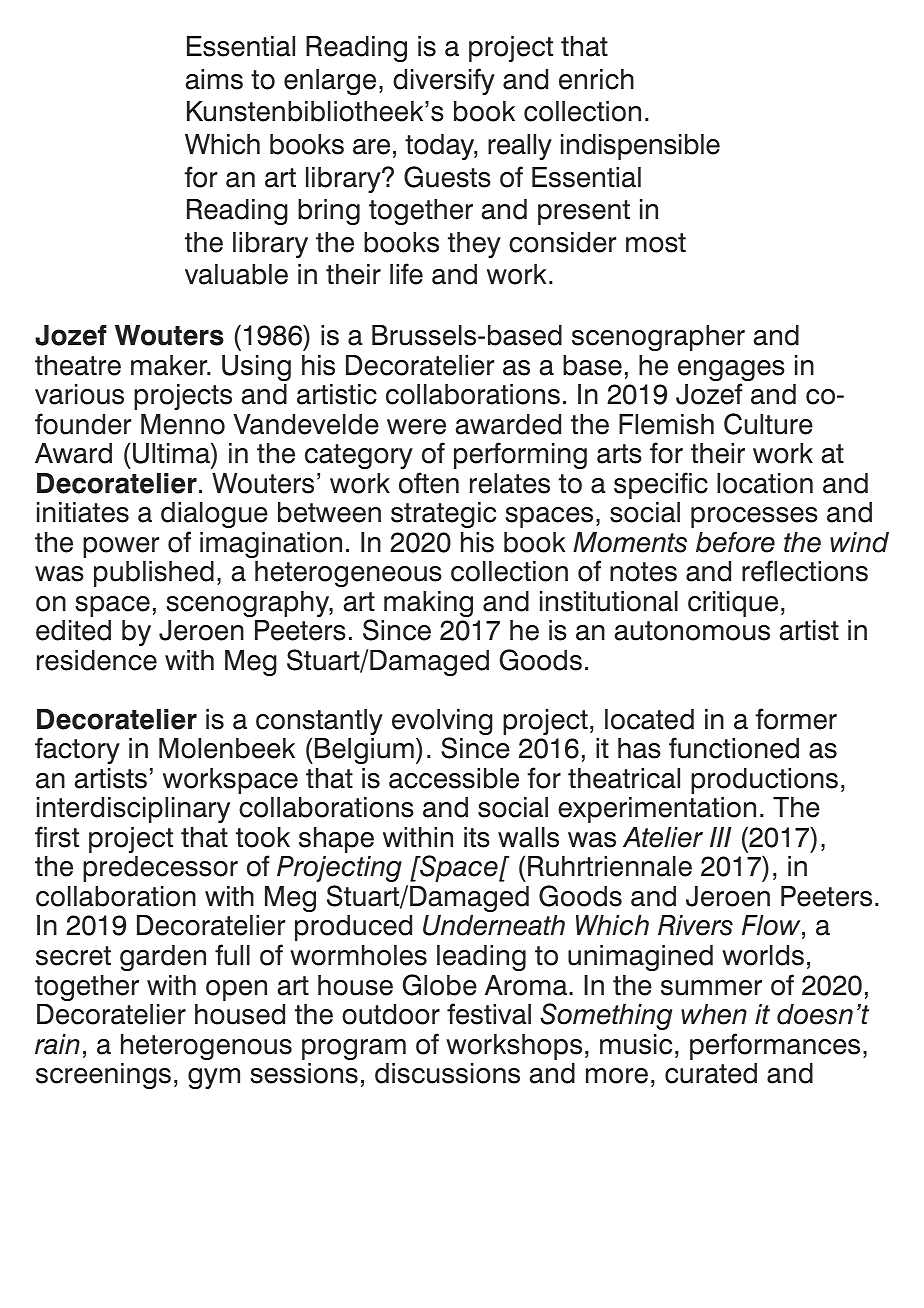 This screenshot has width=924, height=1308. Describe the element at coordinates (79, 394) in the screenshot. I see `various` at that location.
